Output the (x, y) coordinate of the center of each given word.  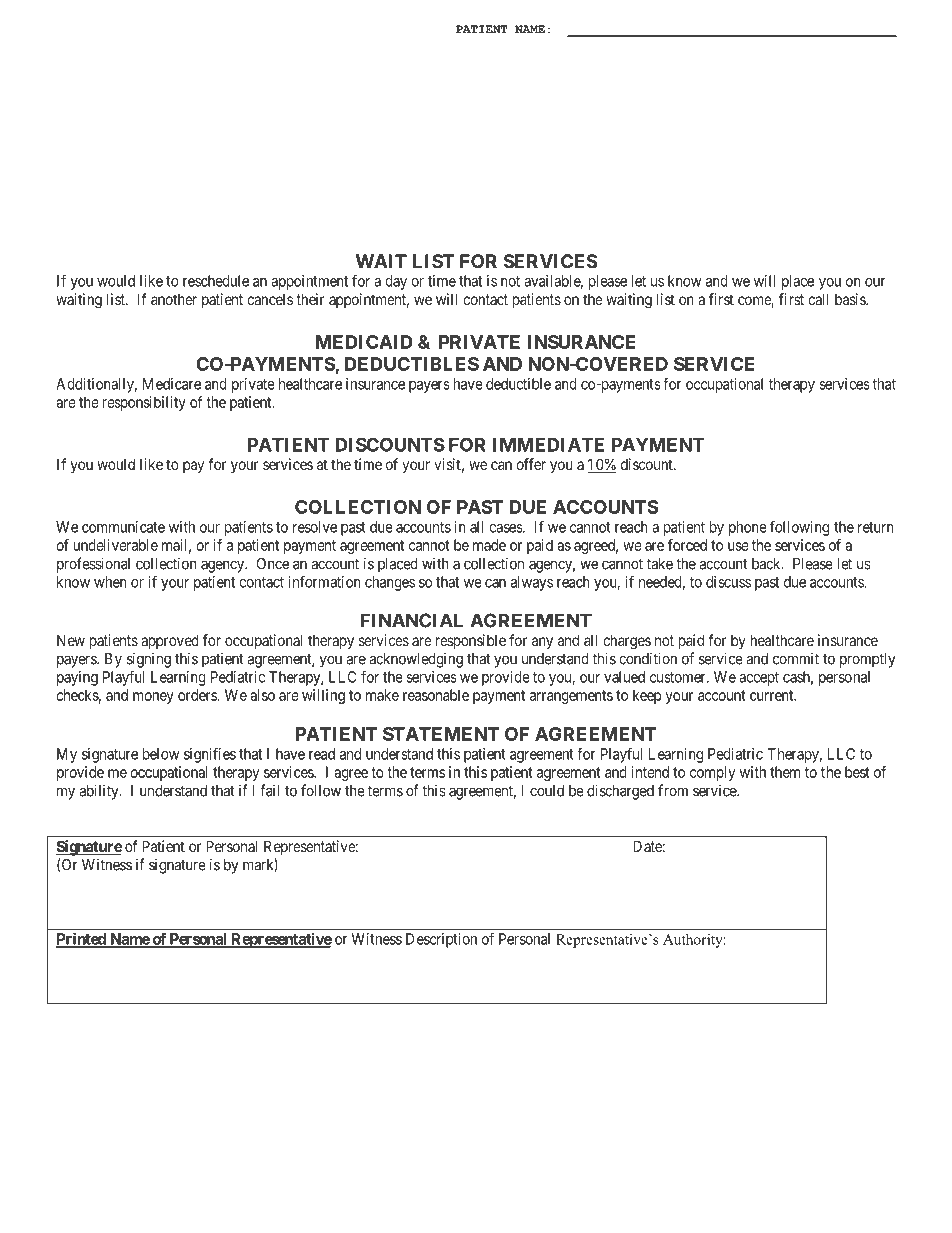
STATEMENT (441, 734)
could (547, 791)
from (673, 790)
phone (748, 528)
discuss (728, 582)
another (174, 299)
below (161, 754)
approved (170, 641)
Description (441, 940)
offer (531, 464)
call (818, 299)
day (396, 282)
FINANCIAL (412, 620)
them (785, 772)
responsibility (144, 403)
